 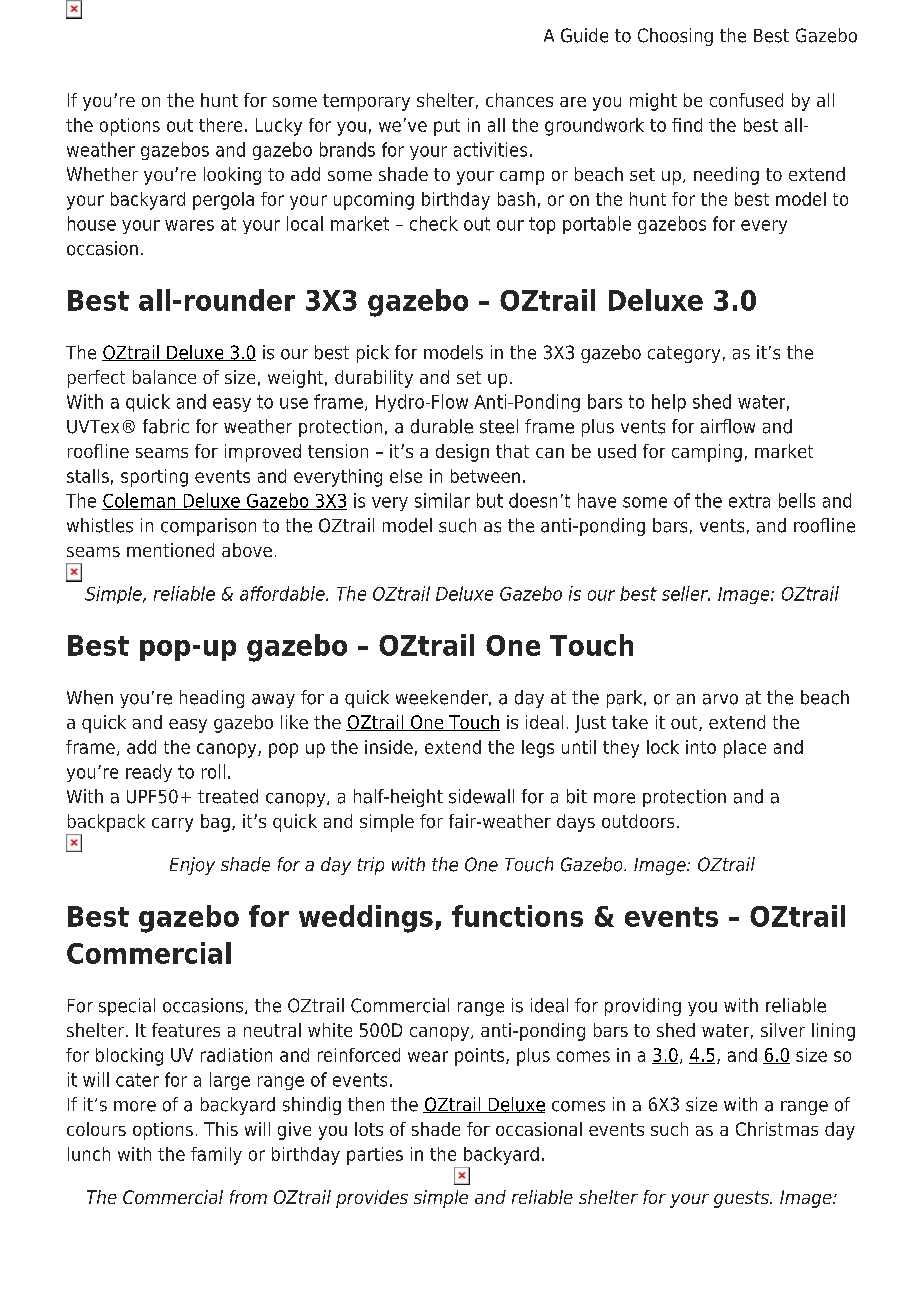 I want to click on there, so click(x=220, y=125).
